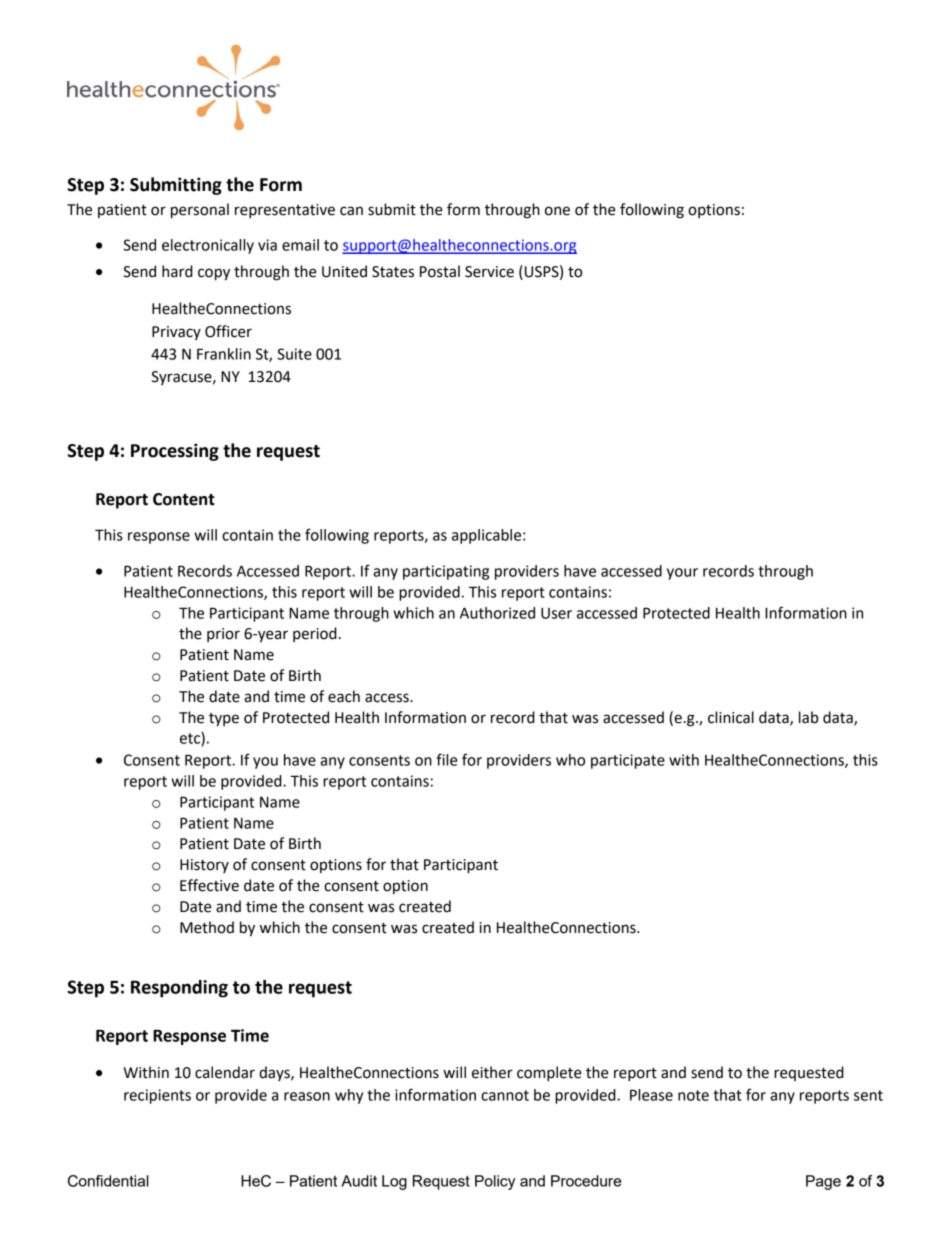  Describe the element at coordinates (557, 211) in the screenshot. I see `one` at that location.
